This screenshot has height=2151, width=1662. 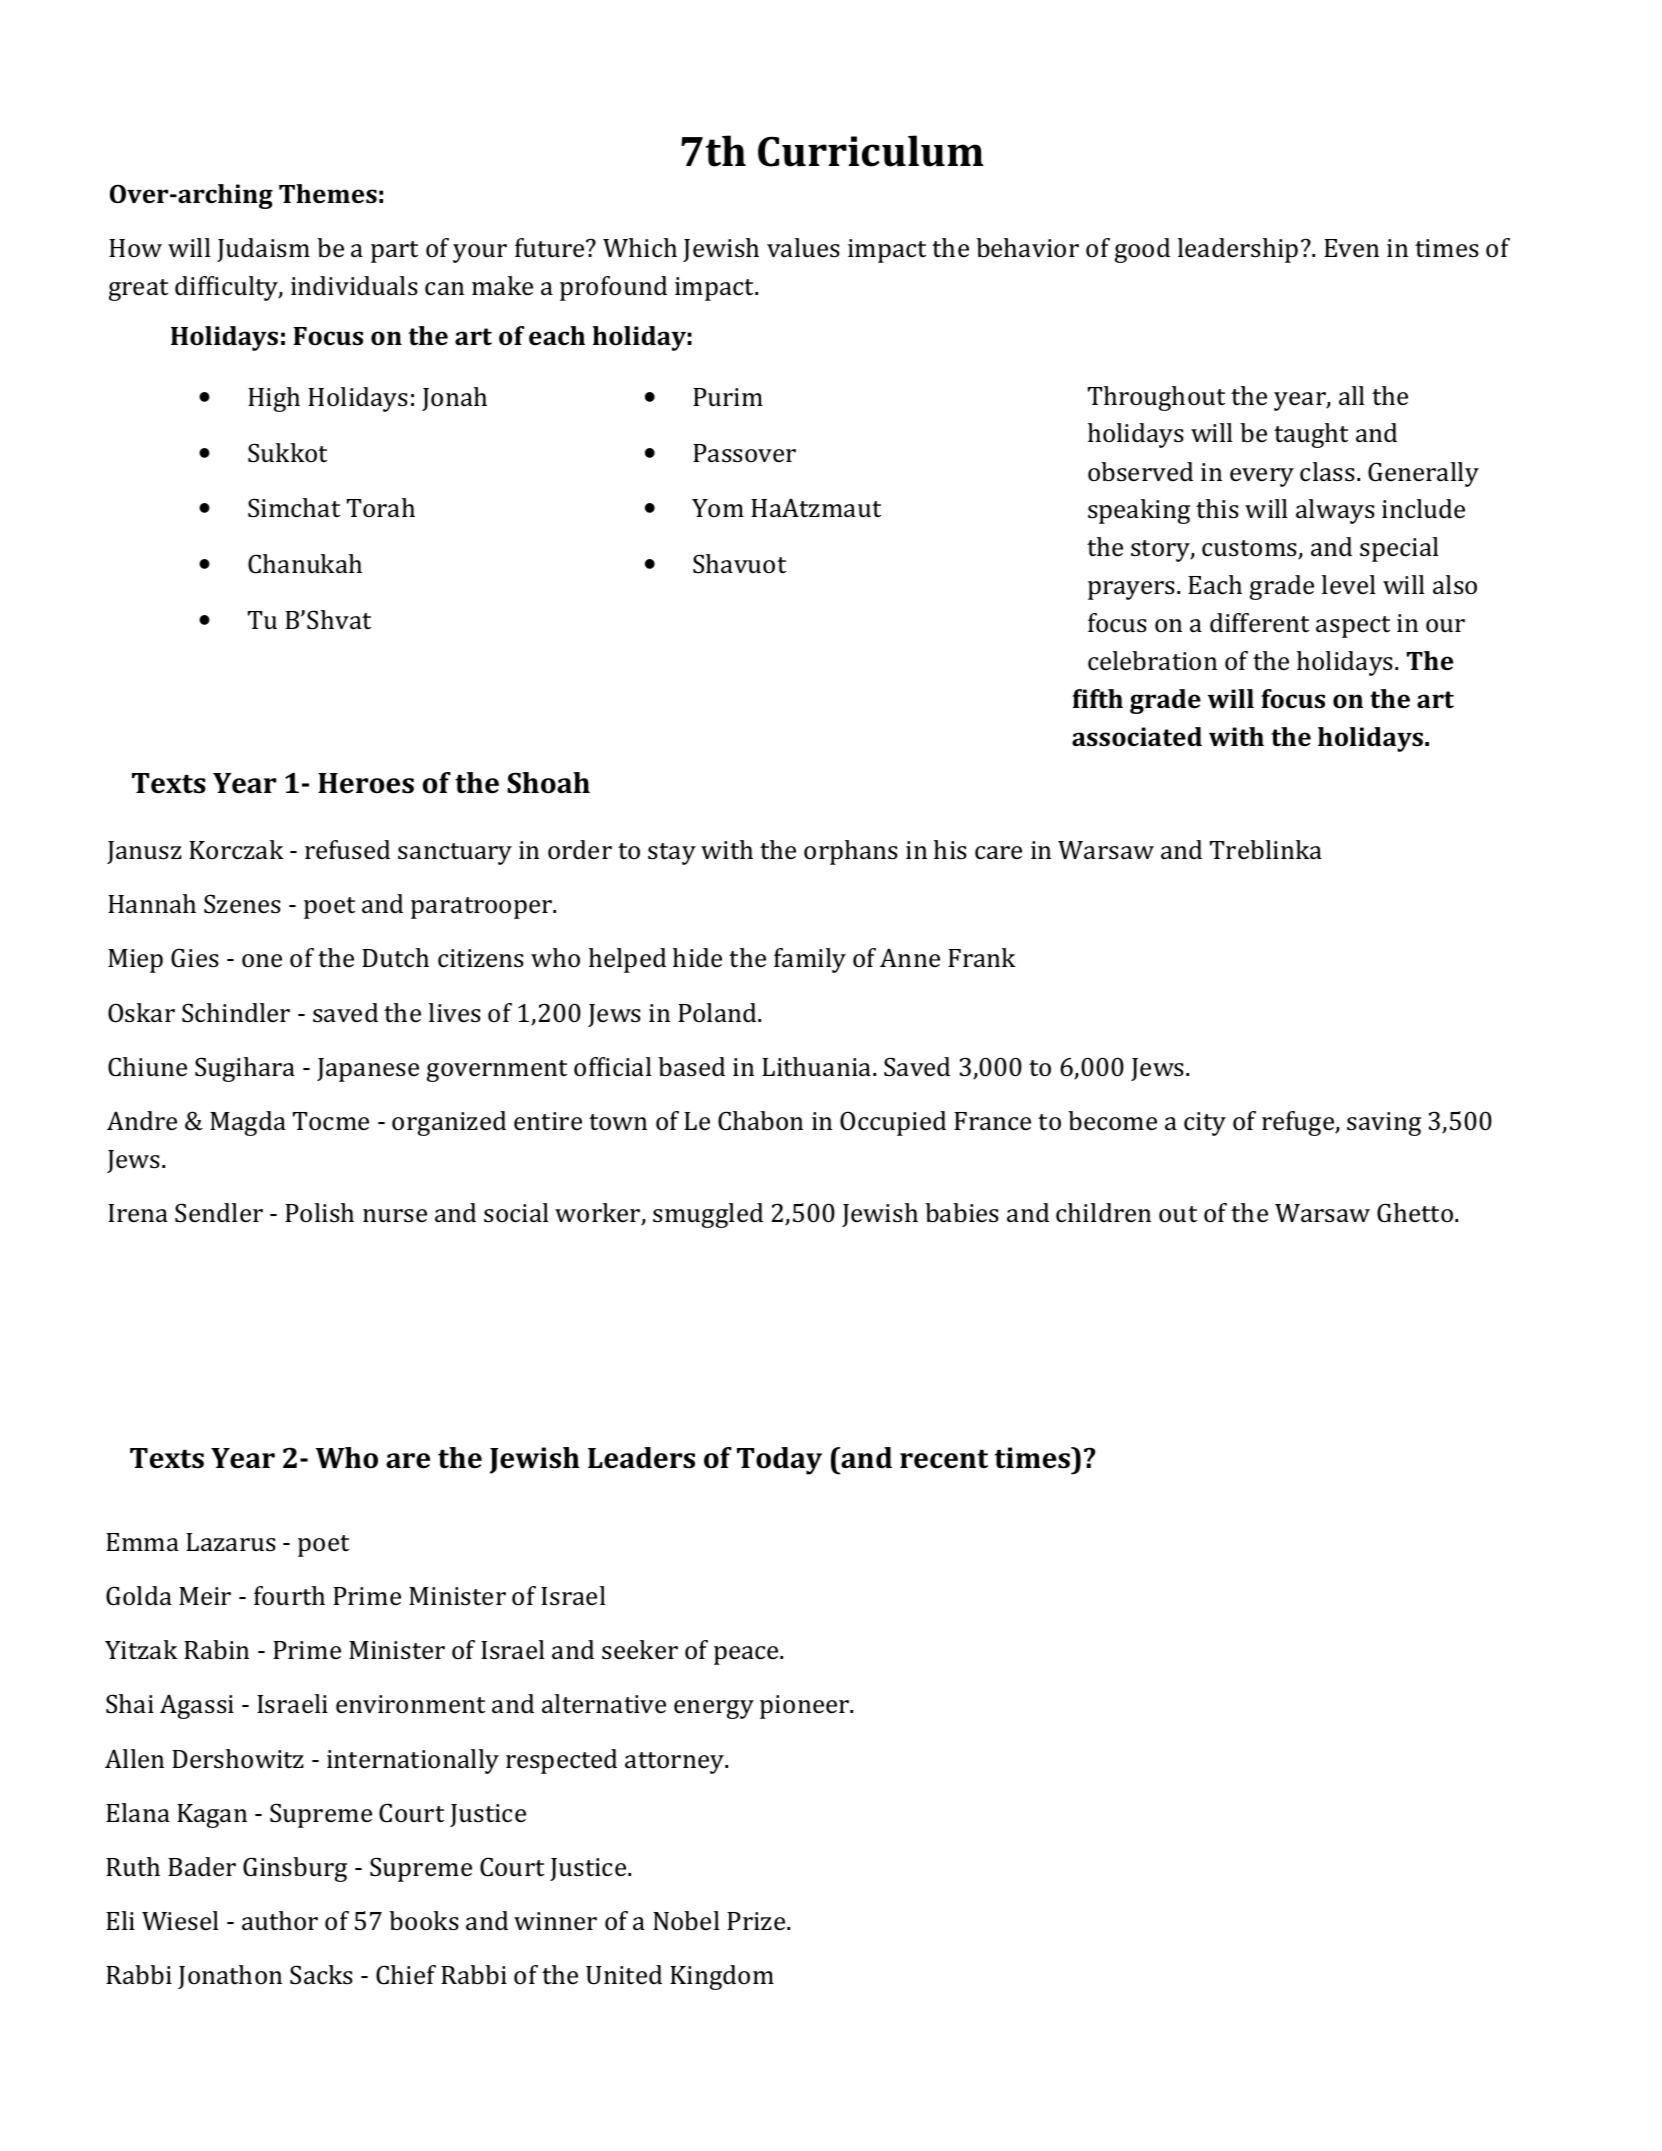 I want to click on Chanukah, so click(x=305, y=564).
